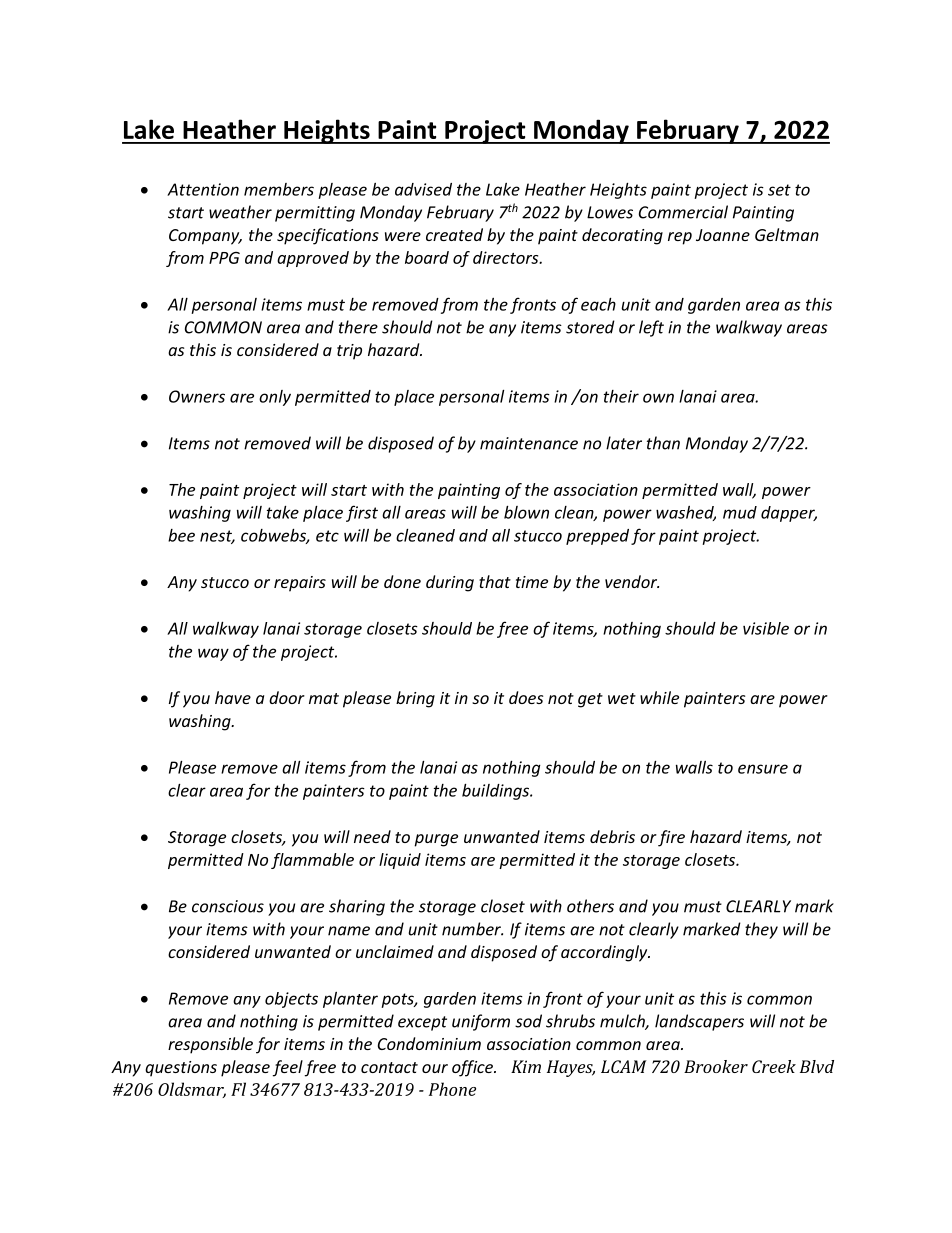 The height and width of the image is (1233, 952). What do you see at coordinates (740, 512) in the image?
I see `mud` at bounding box center [740, 512].
